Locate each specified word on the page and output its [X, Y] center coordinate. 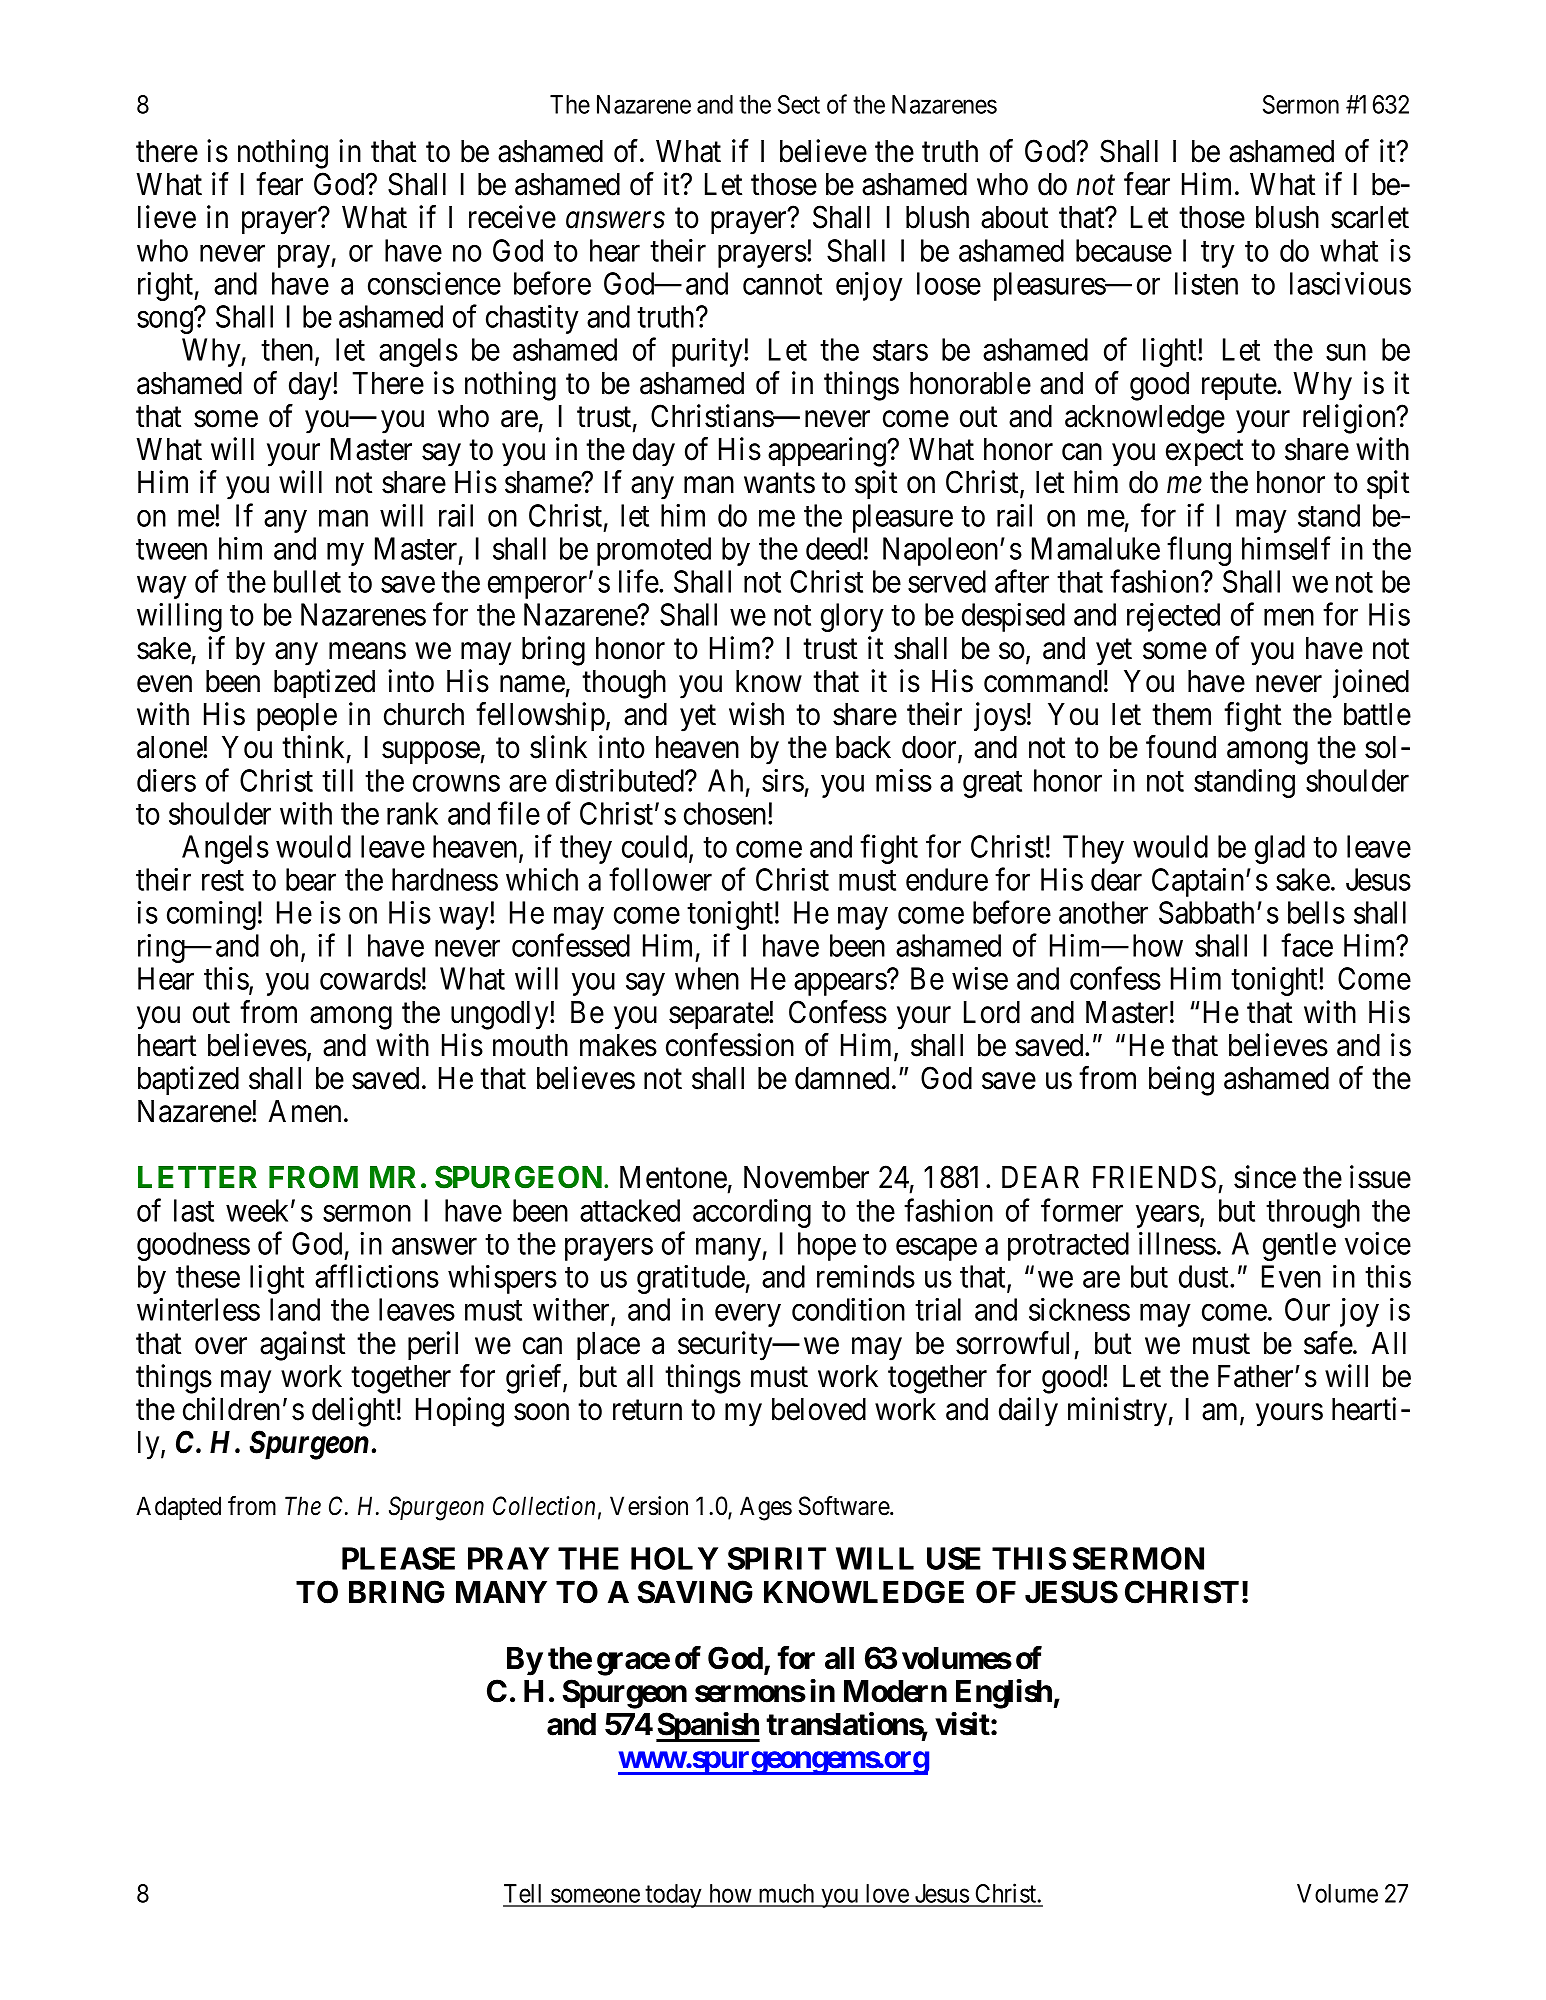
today [674, 1896]
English [1004, 1694]
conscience [434, 283]
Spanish [708, 1727]
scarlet [1370, 217]
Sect [799, 104]
